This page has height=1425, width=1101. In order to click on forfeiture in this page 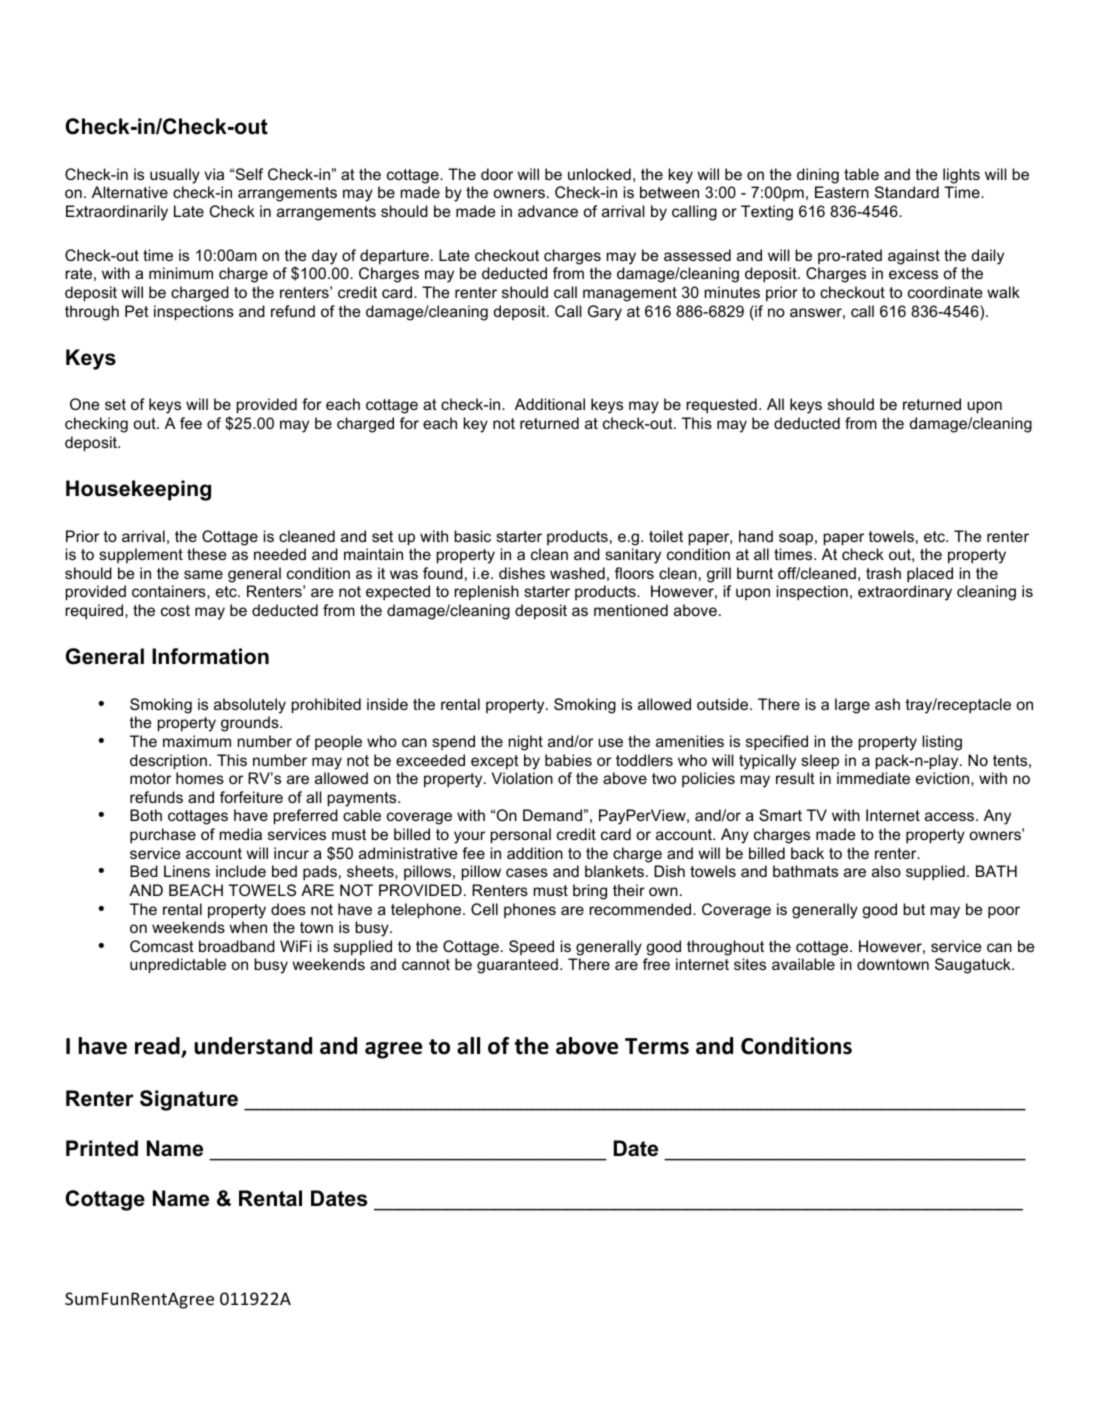, I will do `click(251, 797)`.
